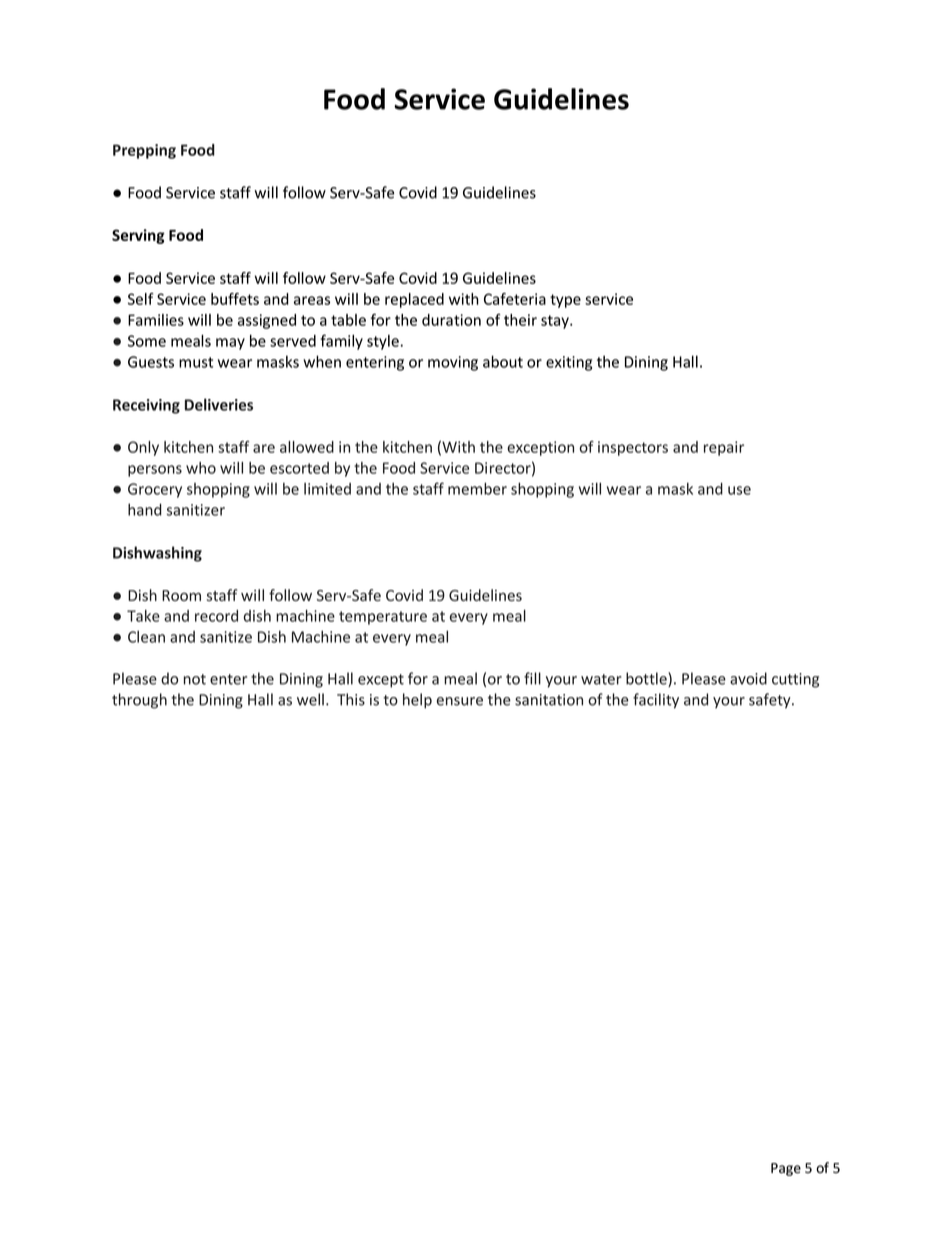 This document has width=952, height=1233. Describe the element at coordinates (195, 679) in the document. I see `not` at that location.
